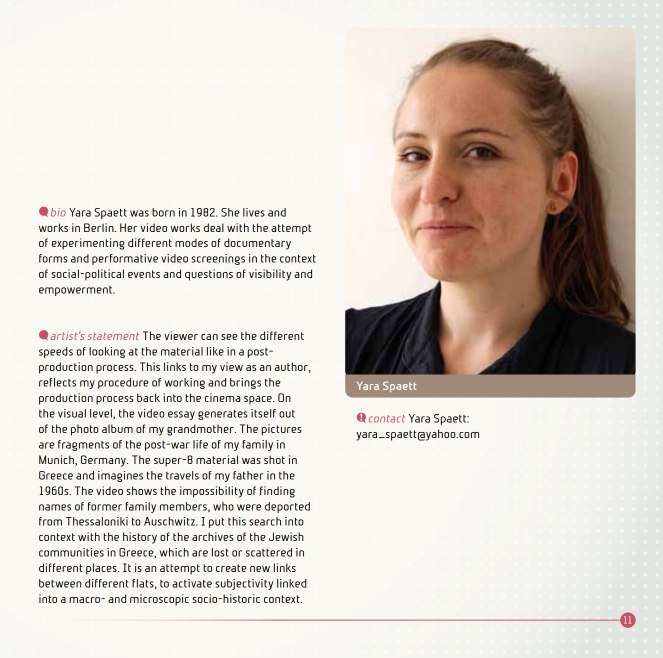 This image has width=663, height=658. I want to click on born, so click(163, 212).
